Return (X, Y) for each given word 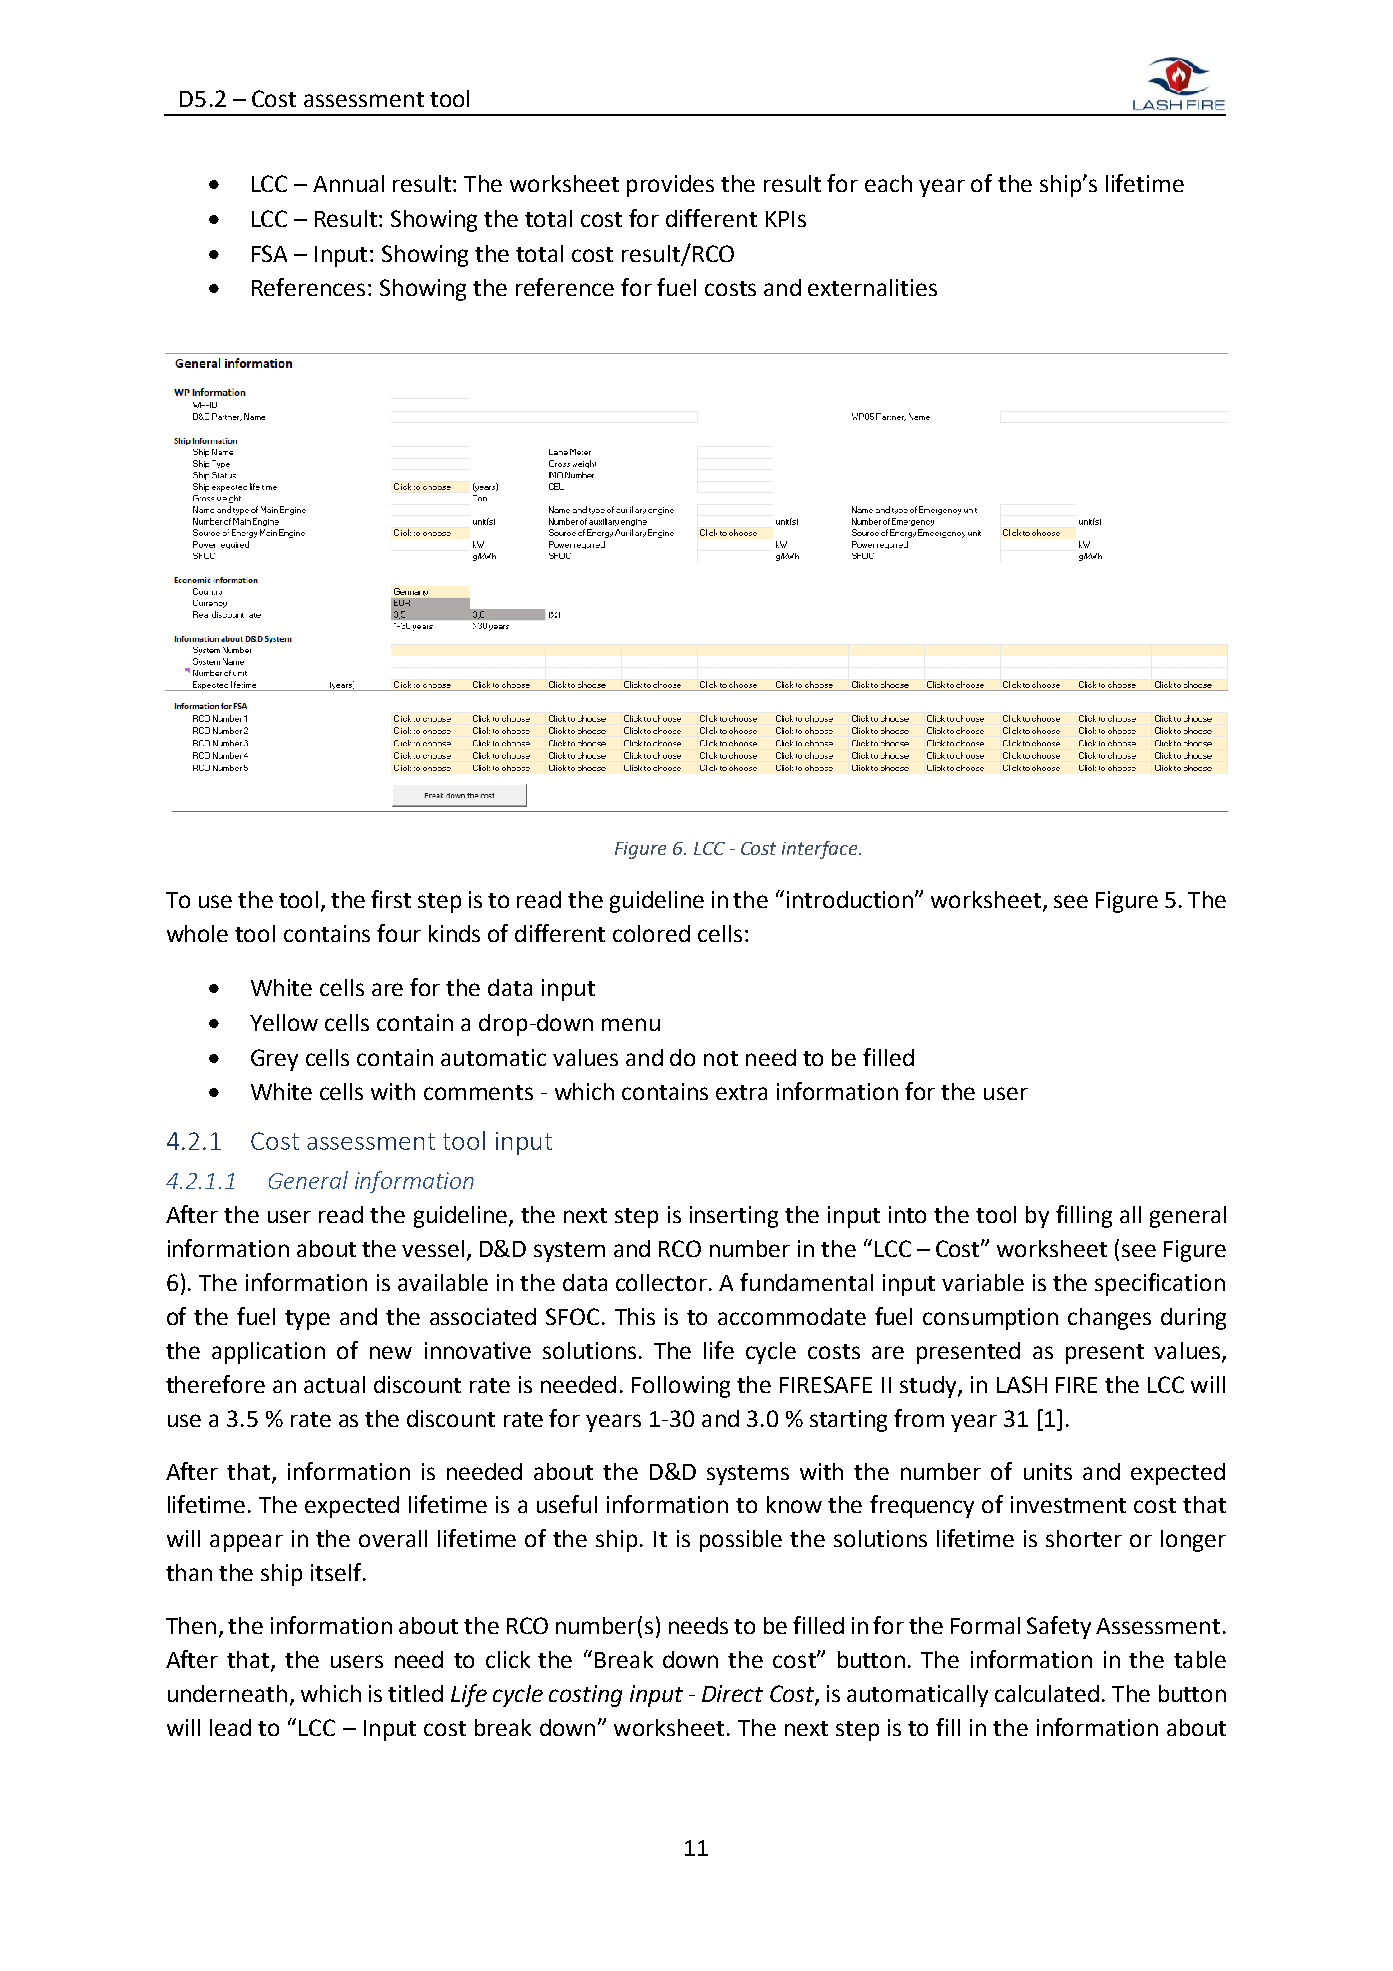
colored (651, 933)
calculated (1047, 1693)
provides (670, 186)
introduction (851, 899)
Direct (732, 1693)
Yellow (284, 1022)
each (888, 183)
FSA (269, 253)
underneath (227, 1693)
